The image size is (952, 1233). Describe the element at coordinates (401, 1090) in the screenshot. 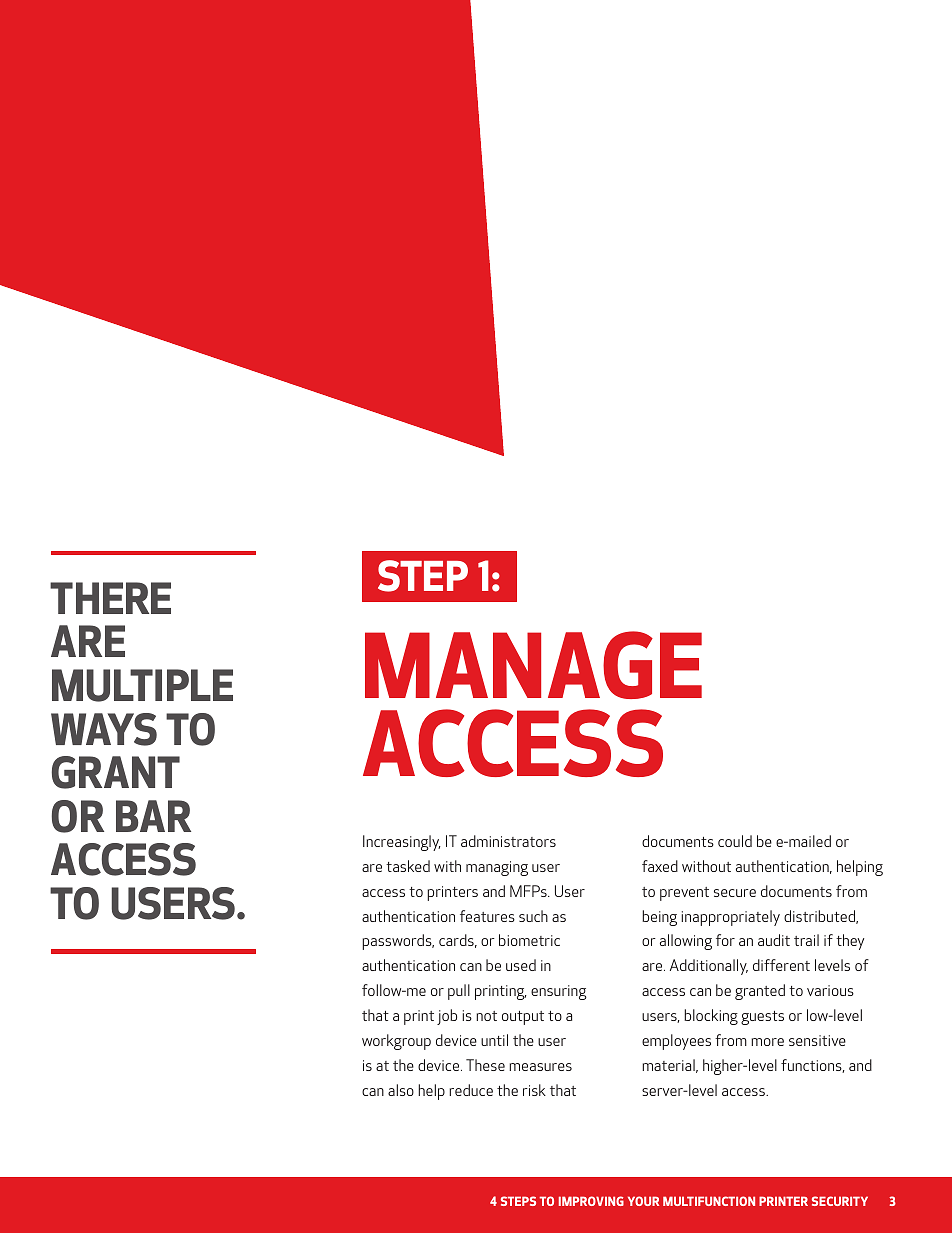

I see `also` at that location.
